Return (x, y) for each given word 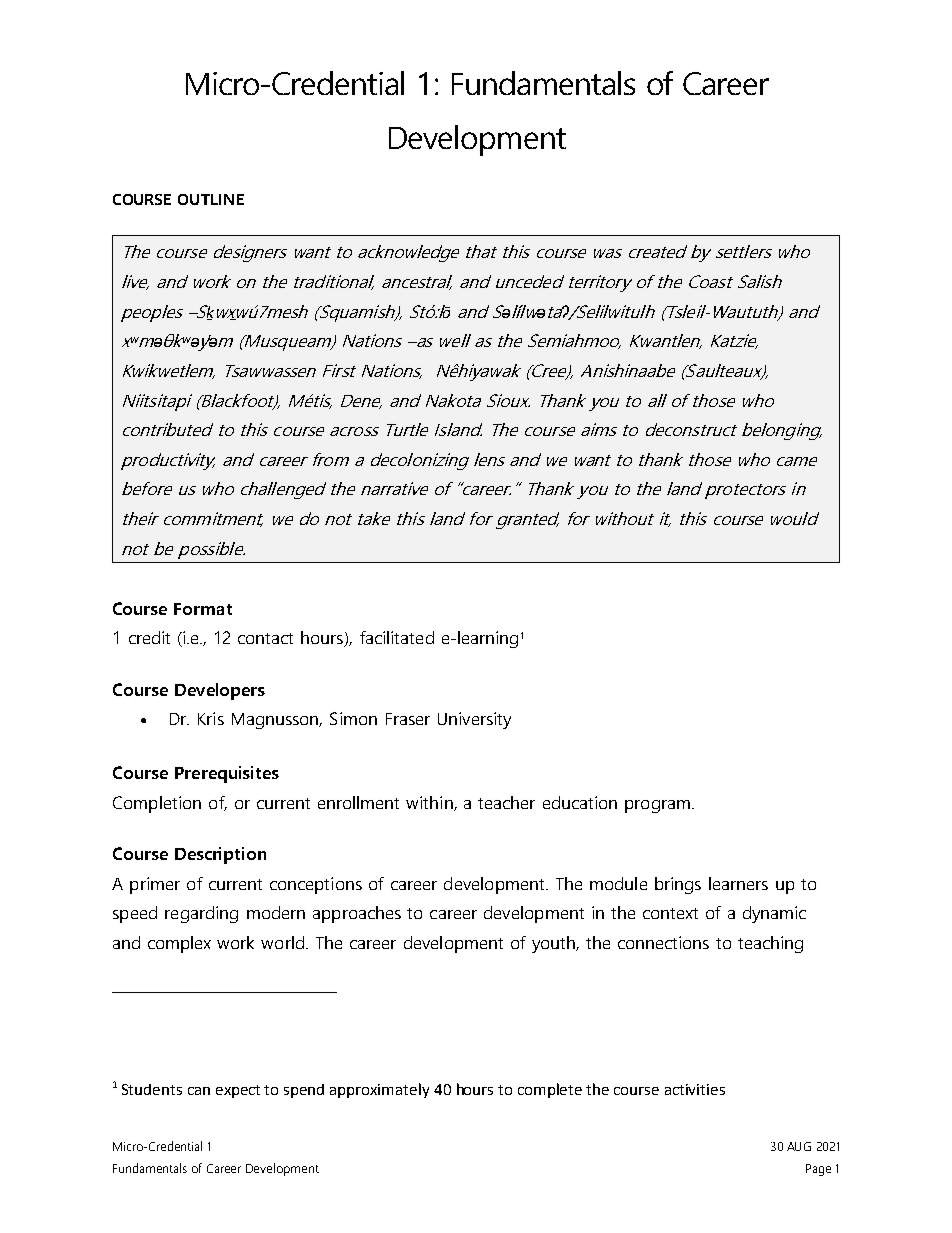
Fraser (408, 719)
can (199, 1091)
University (474, 720)
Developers (220, 691)
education (580, 802)
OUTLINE (211, 199)
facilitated (397, 637)
